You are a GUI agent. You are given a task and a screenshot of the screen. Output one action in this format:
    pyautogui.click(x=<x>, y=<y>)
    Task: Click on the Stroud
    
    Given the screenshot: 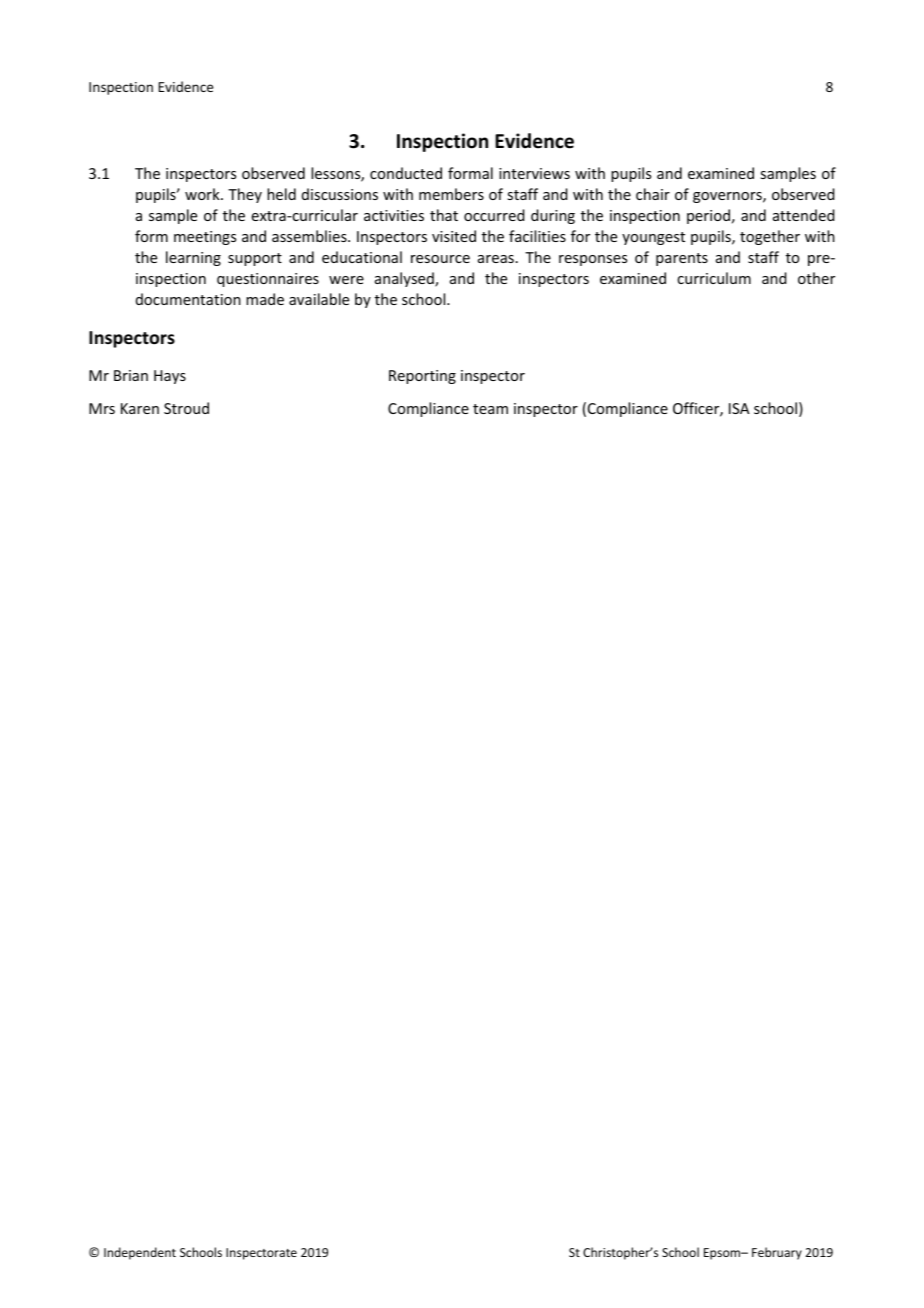 What is the action you would take?
    pyautogui.click(x=186, y=408)
